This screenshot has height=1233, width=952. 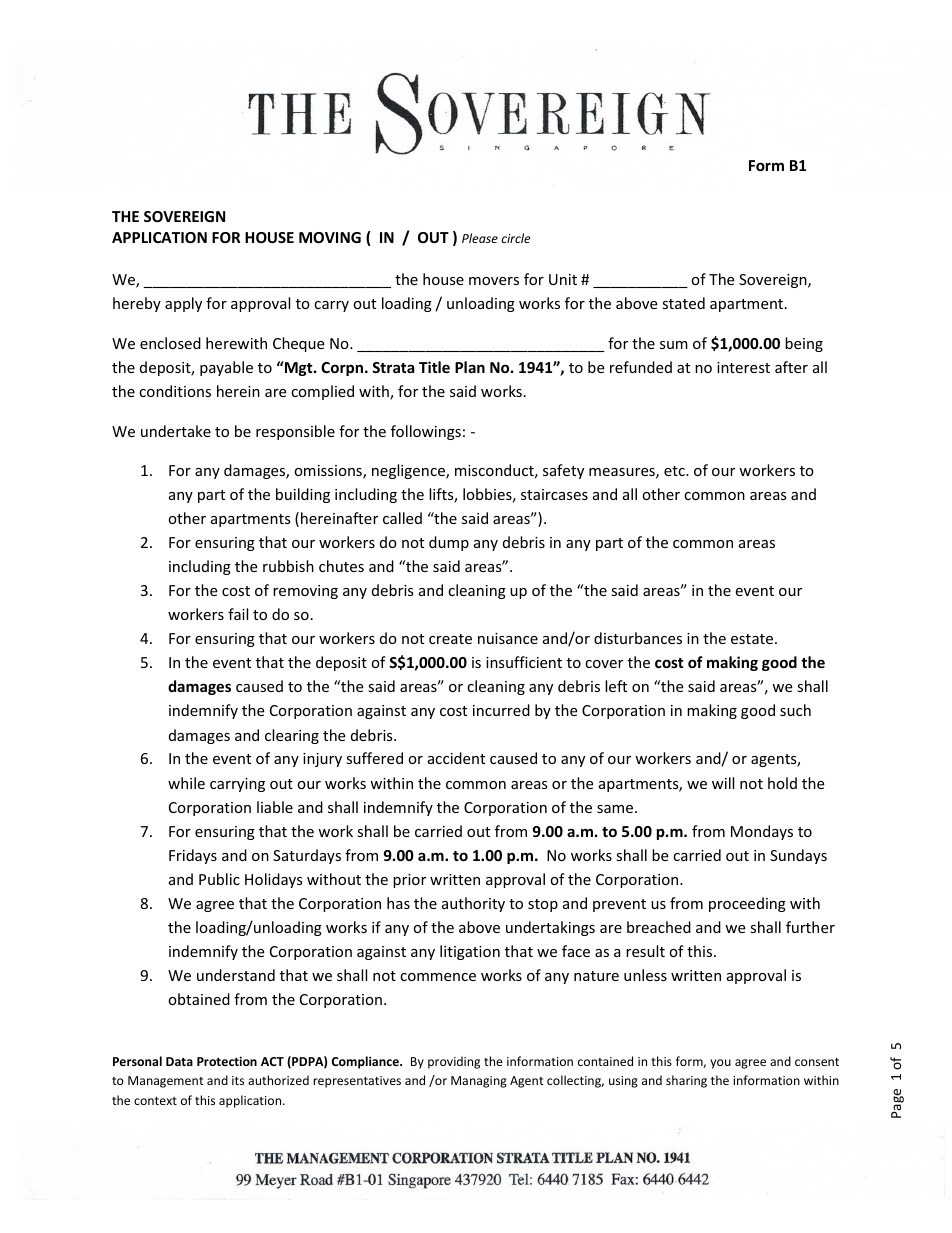 What do you see at coordinates (186, 783) in the screenshot?
I see `while` at bounding box center [186, 783].
